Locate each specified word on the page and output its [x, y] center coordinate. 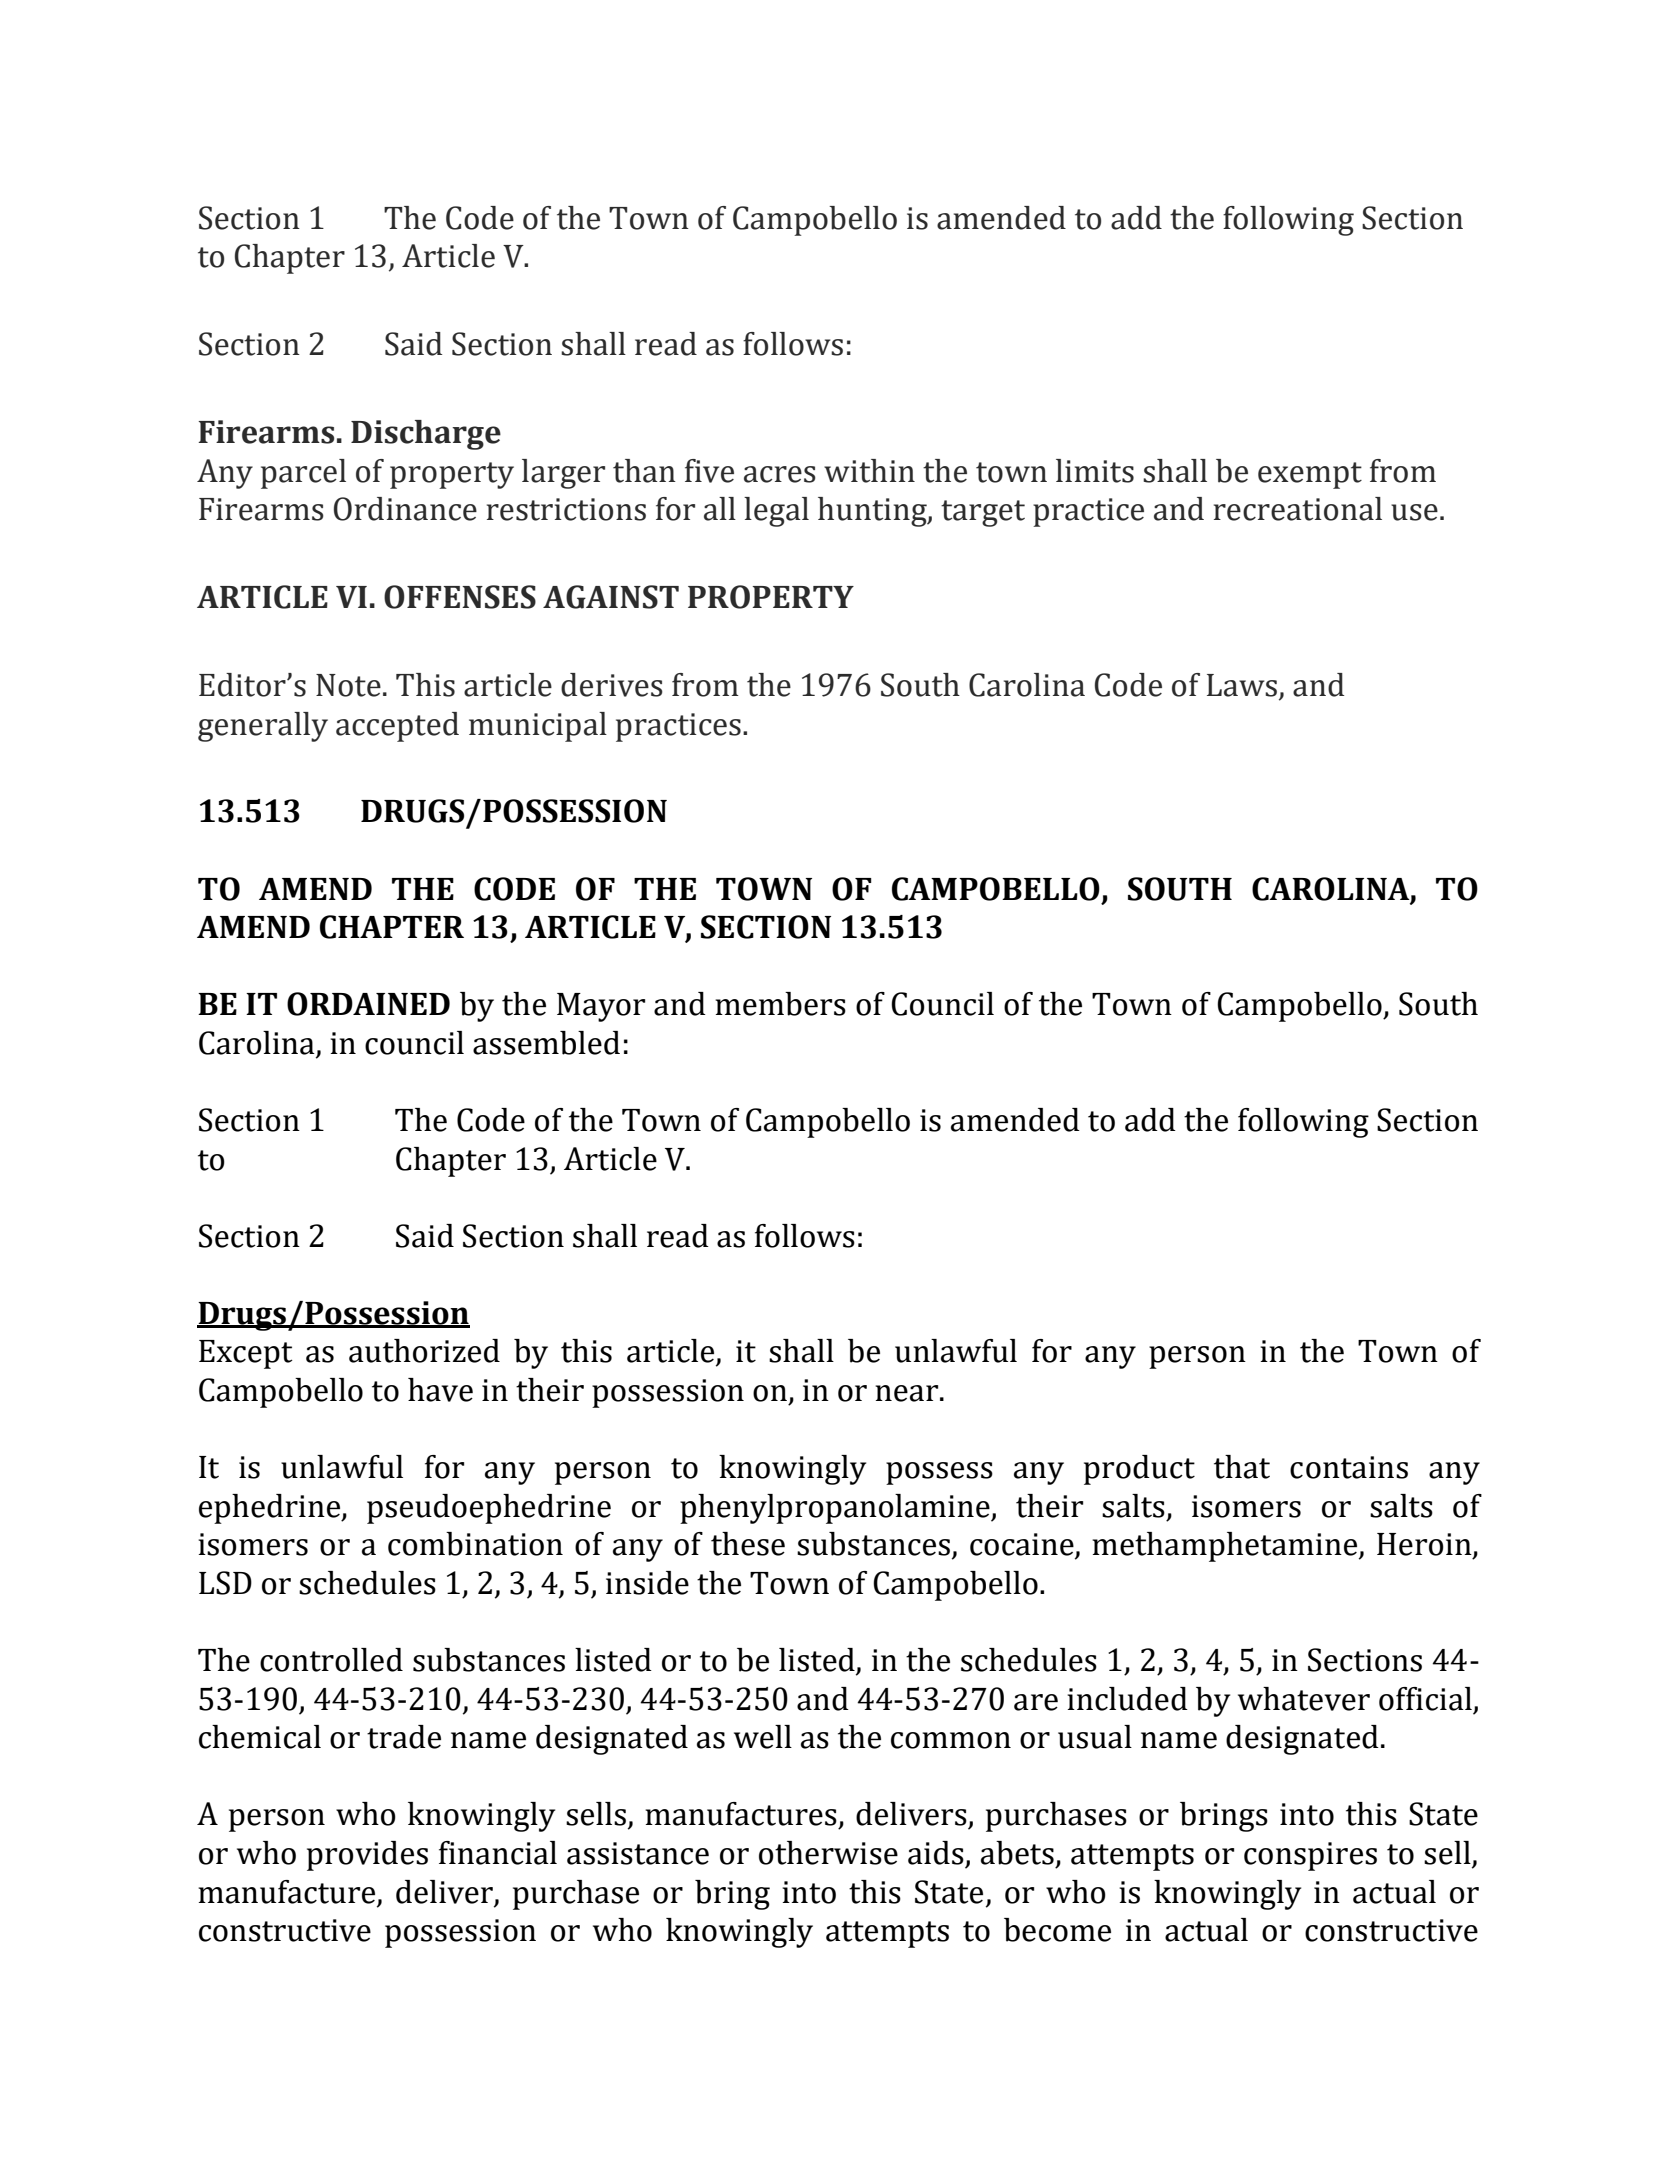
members [780, 1004]
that [1242, 1467]
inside [647, 1583]
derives [612, 685]
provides [367, 1856]
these [748, 1544]
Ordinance [405, 509]
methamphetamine [1226, 1547]
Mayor [601, 1007]
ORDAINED [368, 1004]
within [869, 471]
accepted [397, 727]
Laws [1242, 685]
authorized [424, 1351]
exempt [1310, 475]
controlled [331, 1660]
